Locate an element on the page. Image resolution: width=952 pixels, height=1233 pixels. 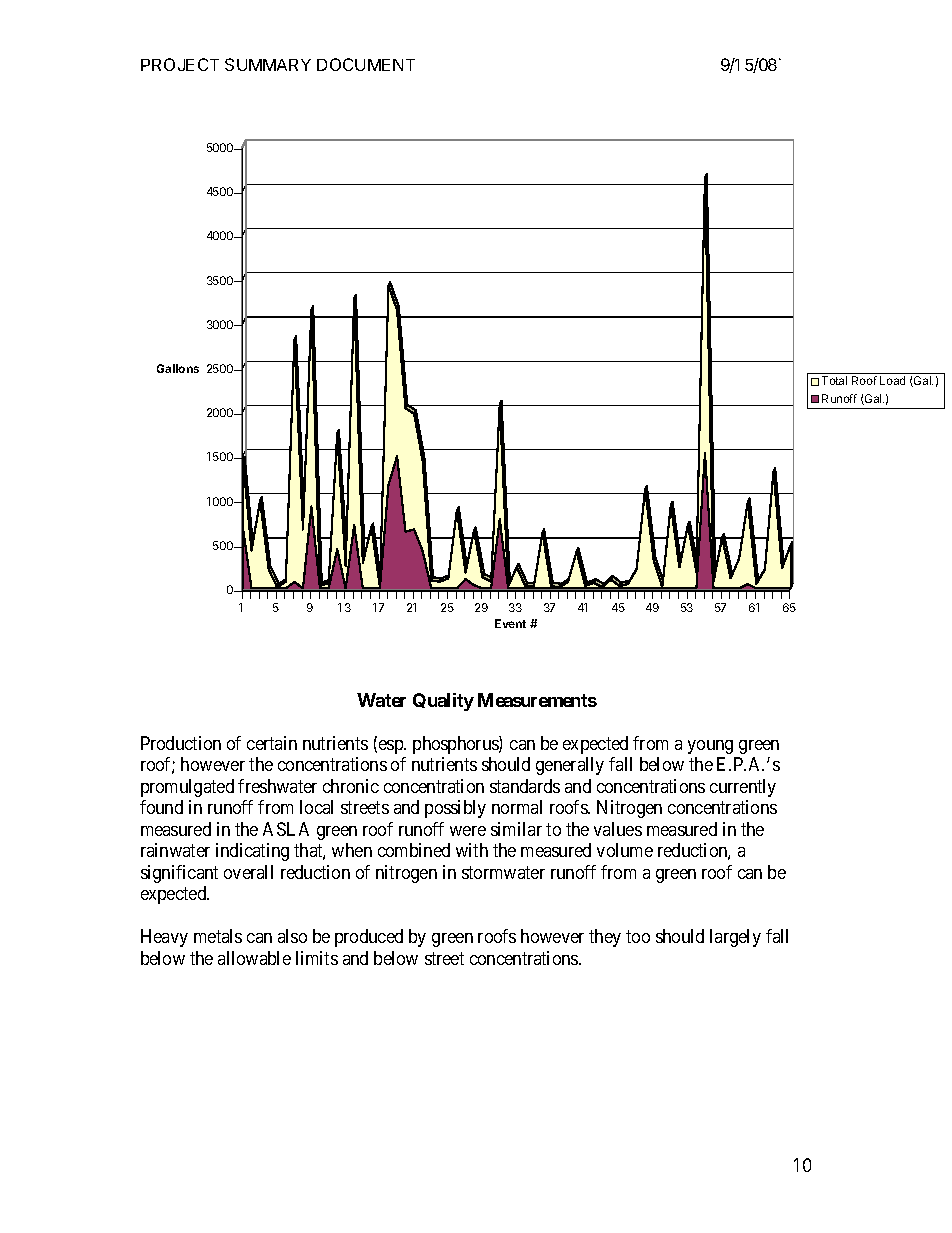
metals is located at coordinates (218, 936).
